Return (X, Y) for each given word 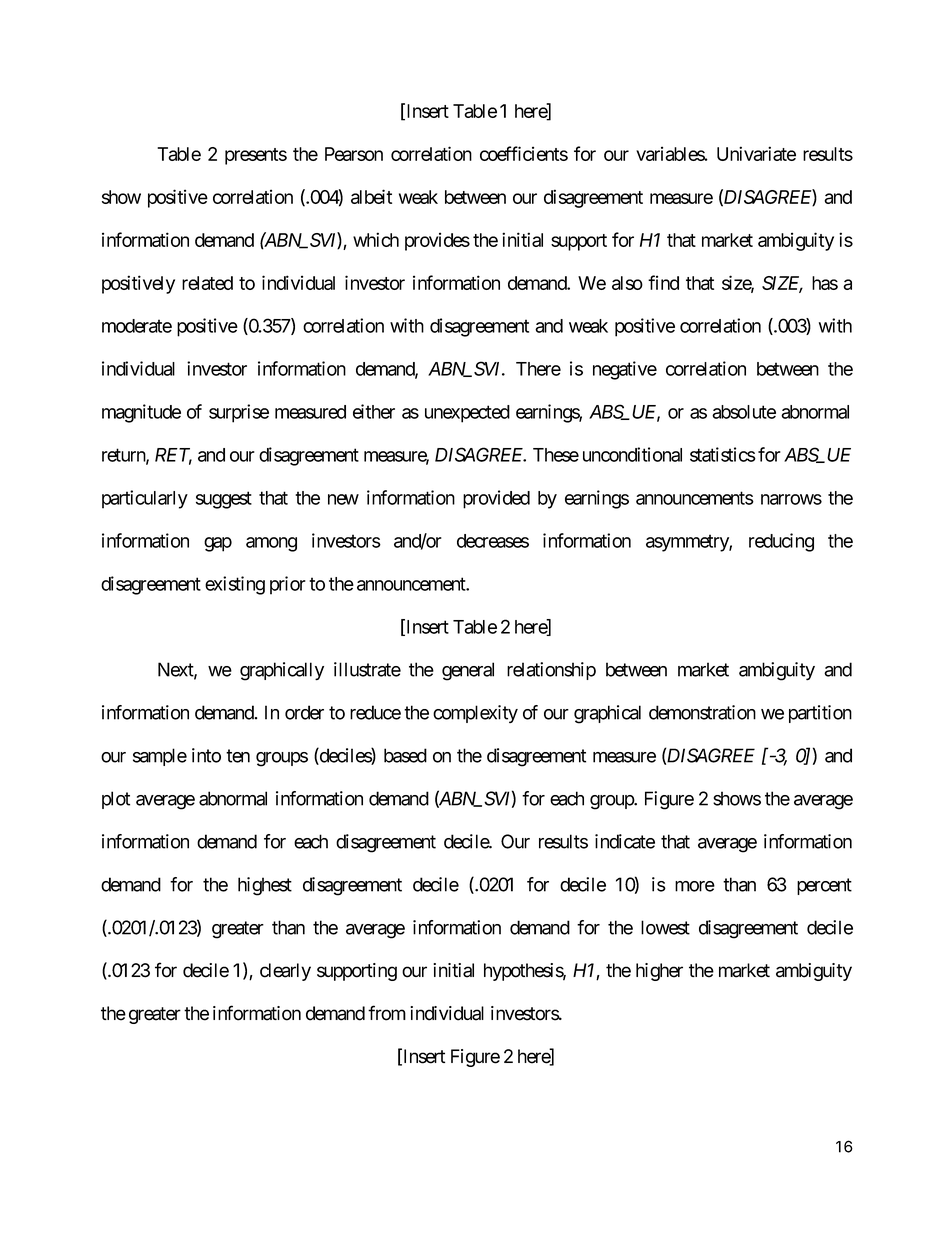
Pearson (354, 154)
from (387, 1013)
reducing (781, 542)
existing (235, 585)
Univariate (756, 153)
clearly (285, 972)
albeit (371, 196)
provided (496, 499)
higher (659, 972)
